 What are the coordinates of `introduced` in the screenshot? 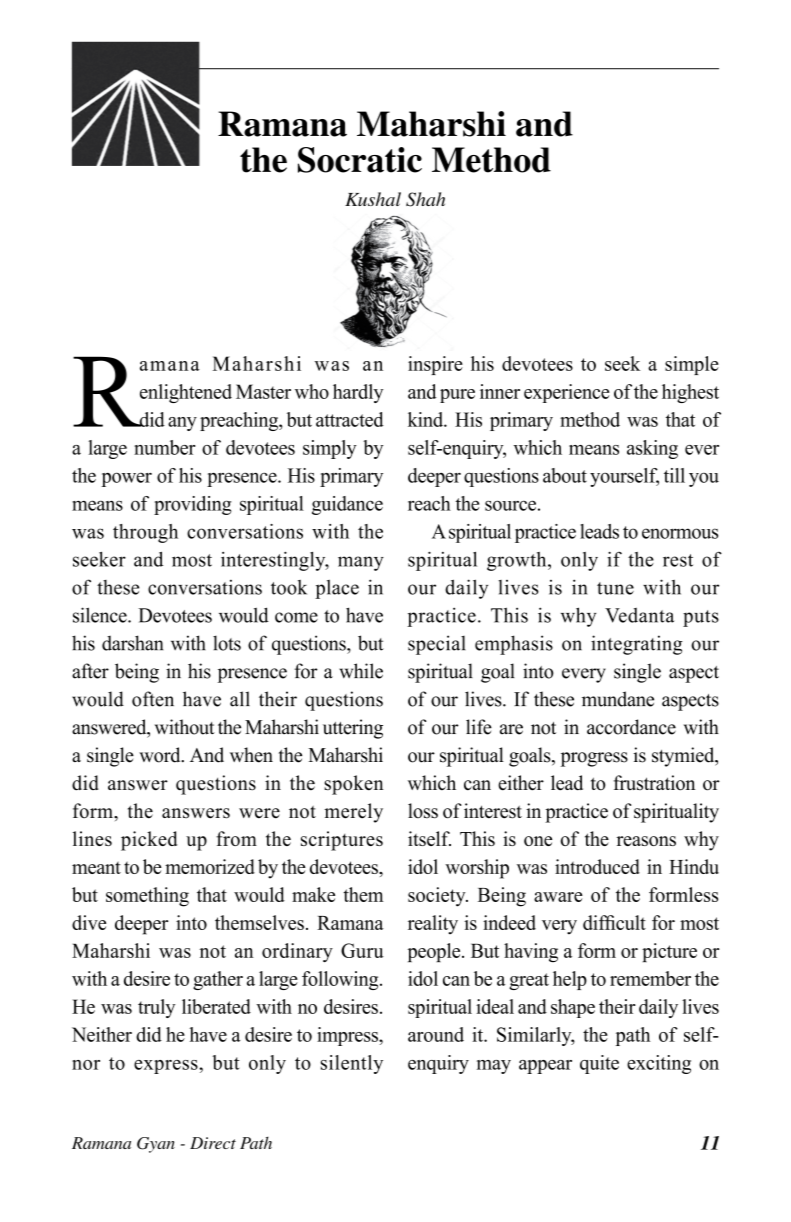 It's located at (597, 866).
